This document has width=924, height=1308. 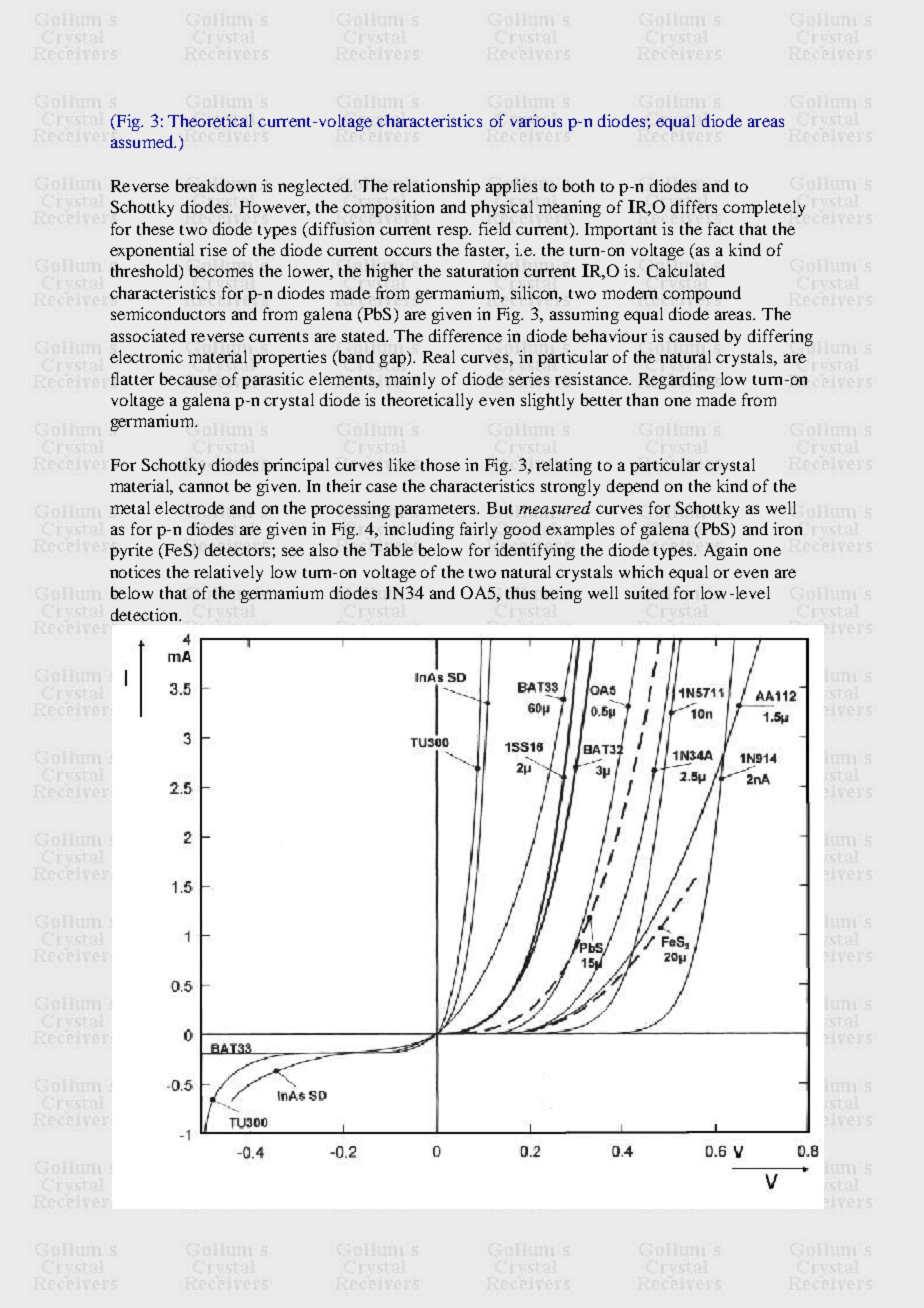 I want to click on various, so click(x=536, y=120).
